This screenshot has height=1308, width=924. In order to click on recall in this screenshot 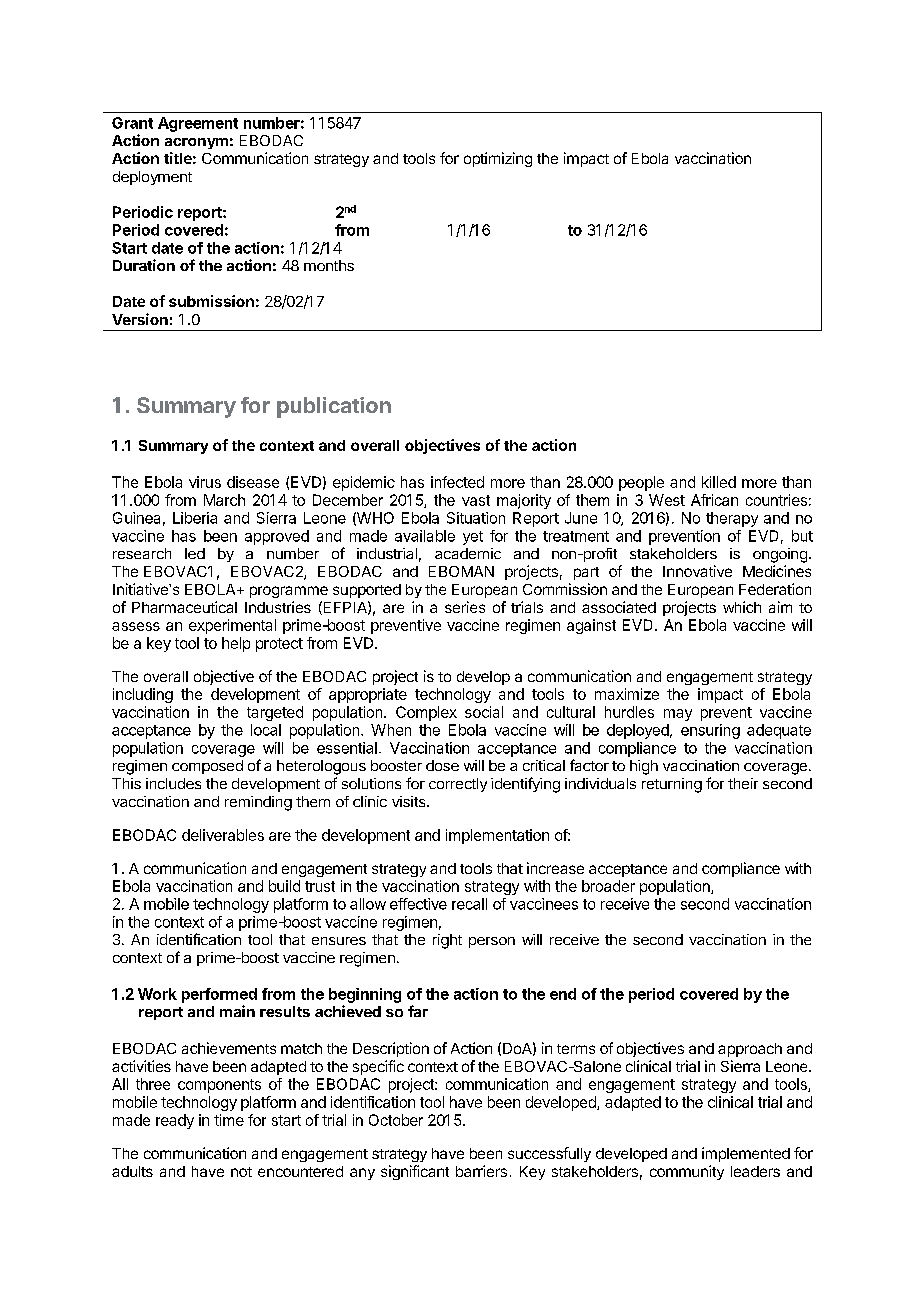, I will do `click(469, 904)`.
